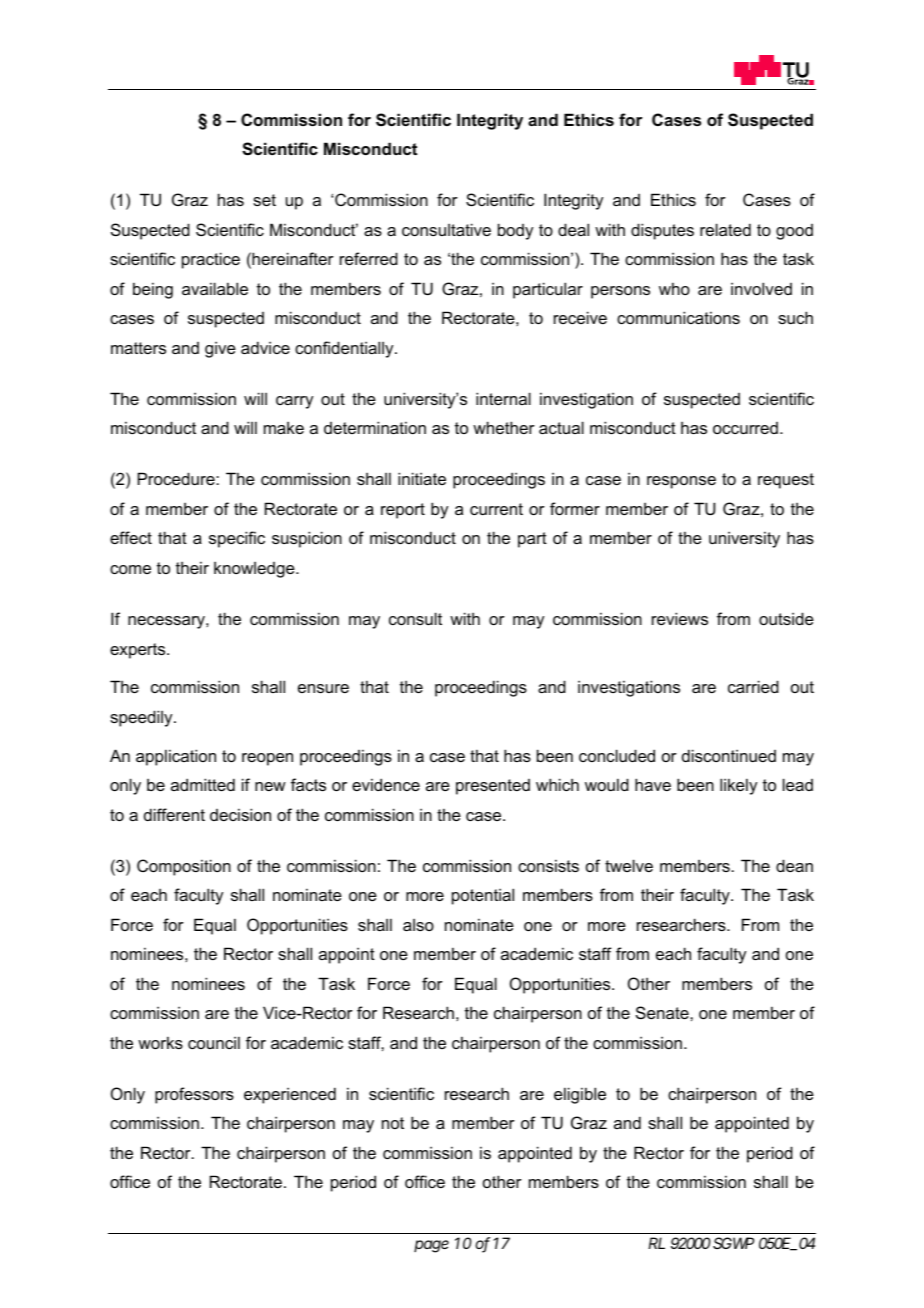 Image resolution: width=924 pixels, height=1308 pixels. Describe the element at coordinates (194, 1095) in the screenshot. I see `professors` at that location.
